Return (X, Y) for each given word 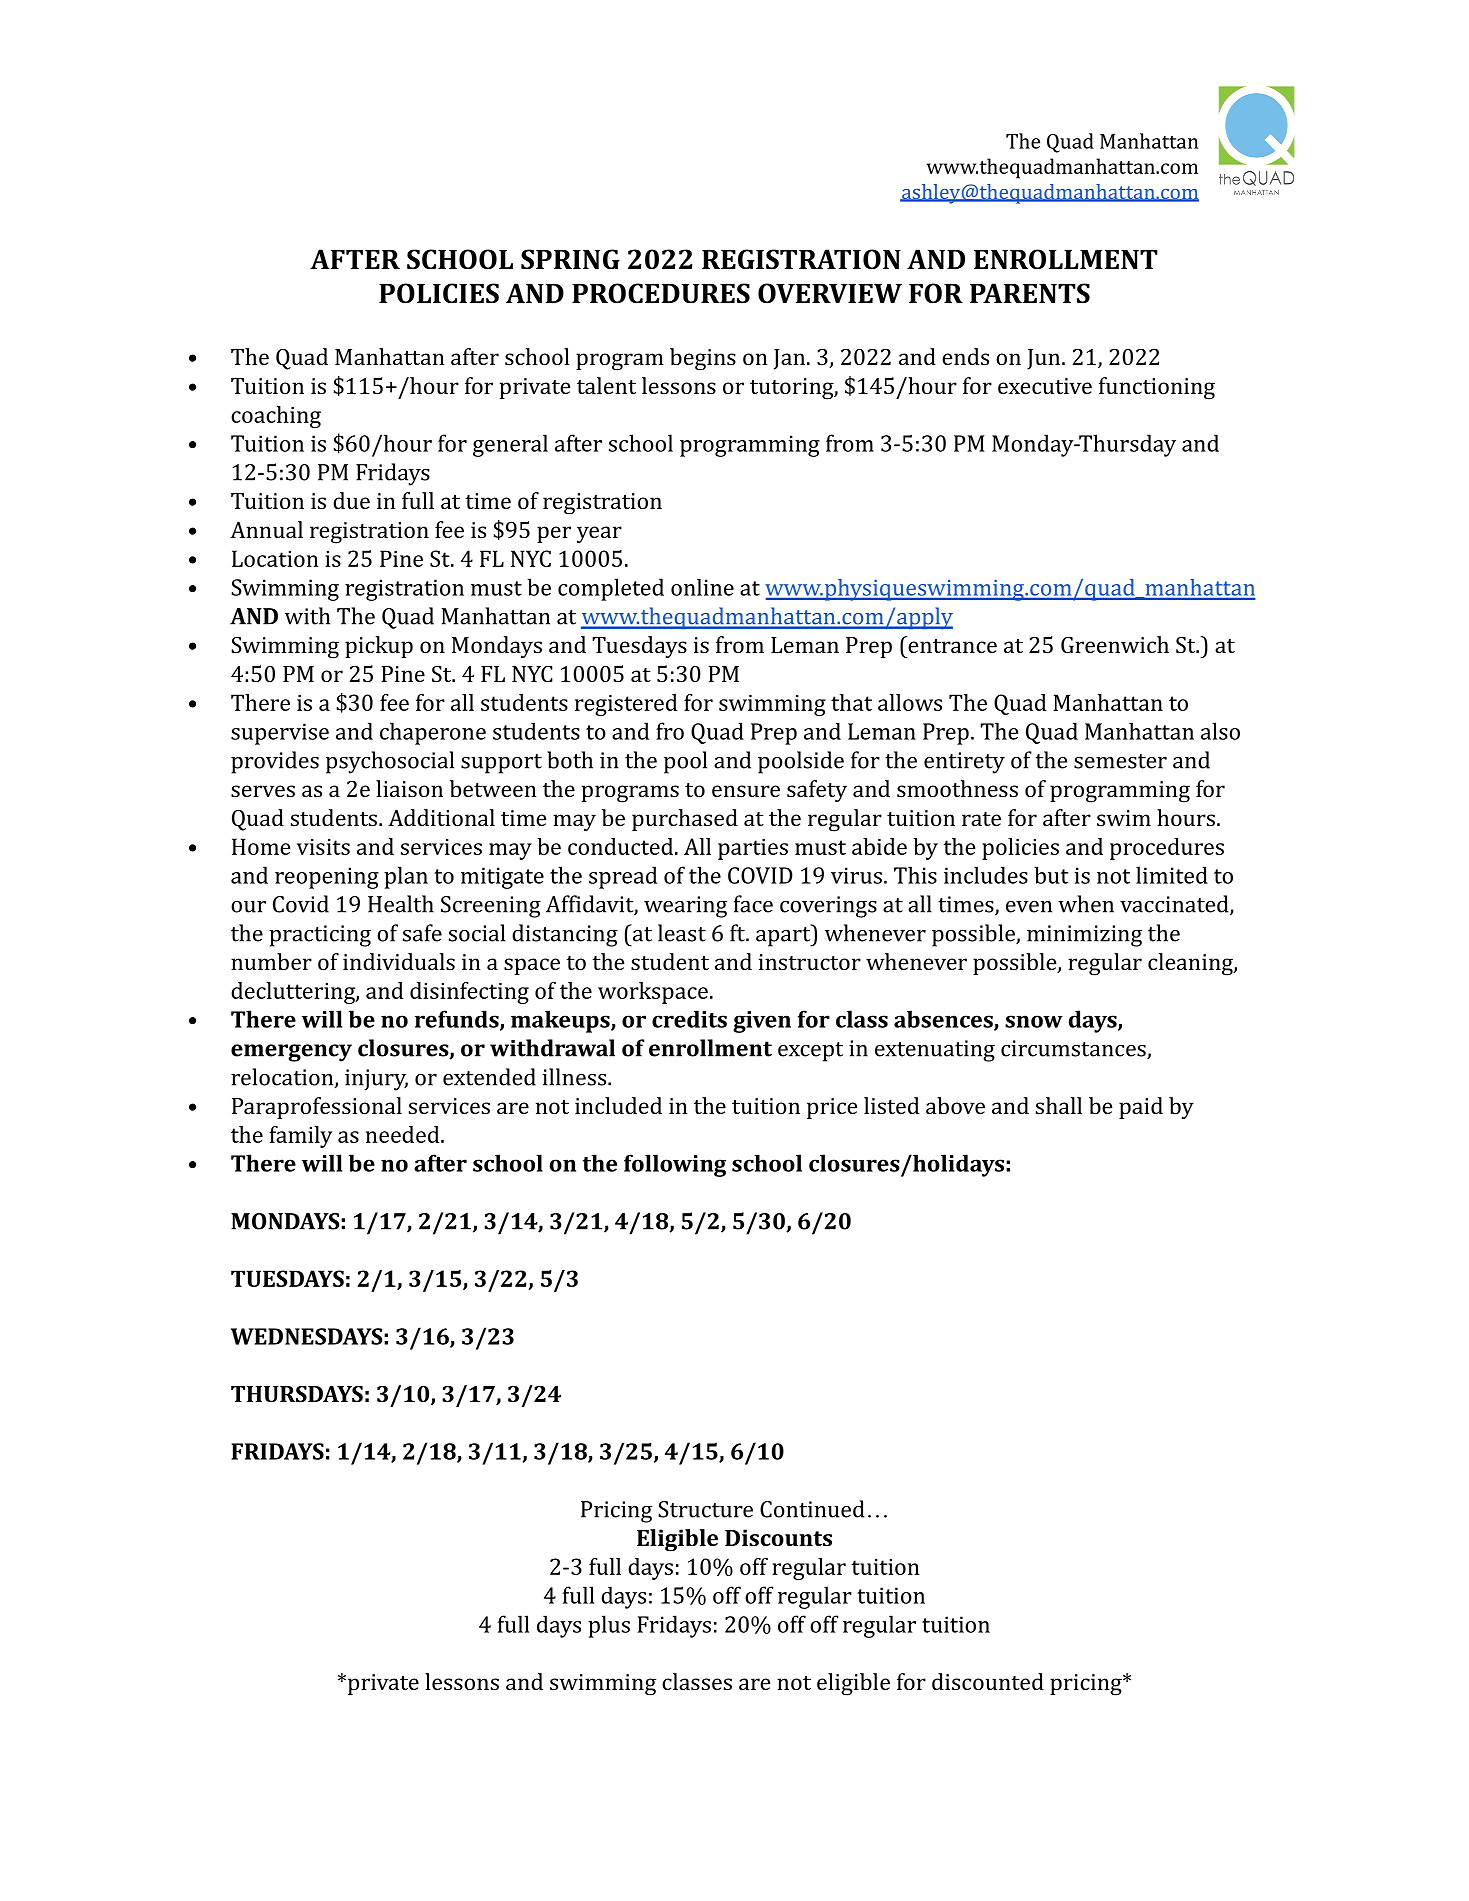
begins (703, 359)
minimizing (1084, 936)
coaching (276, 417)
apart (784, 935)
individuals (399, 961)
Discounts (778, 1537)
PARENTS (1030, 293)
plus (609, 1626)
